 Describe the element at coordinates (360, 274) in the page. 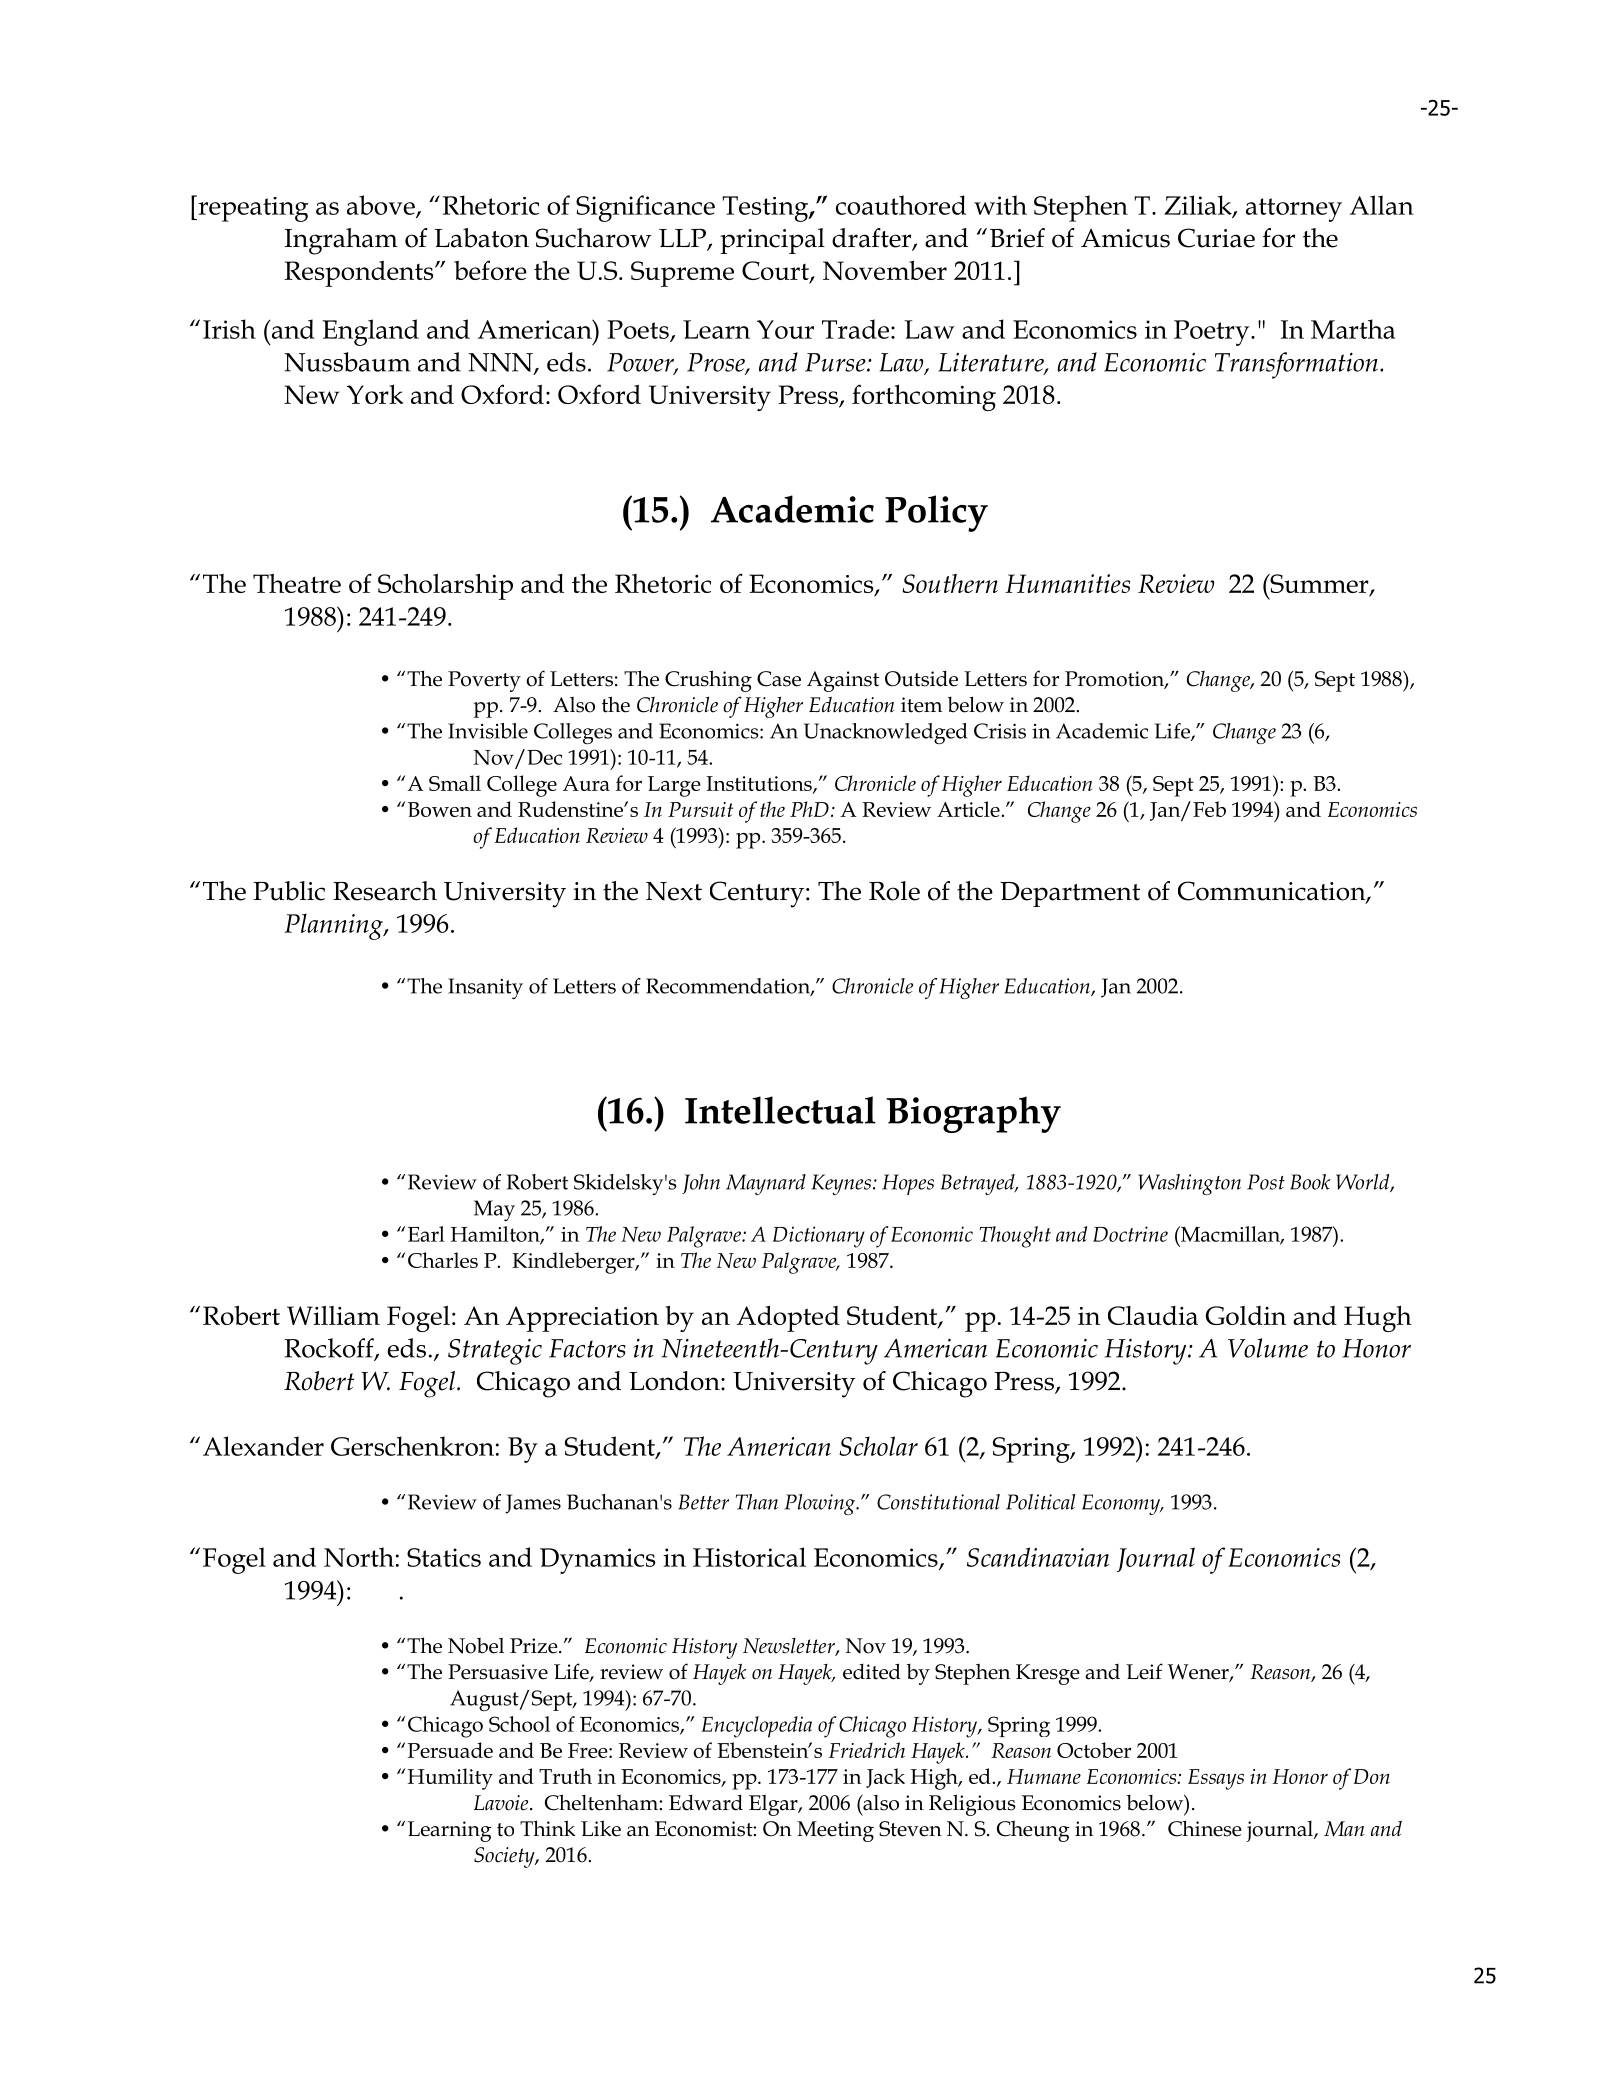

I see `Respondents` at that location.
